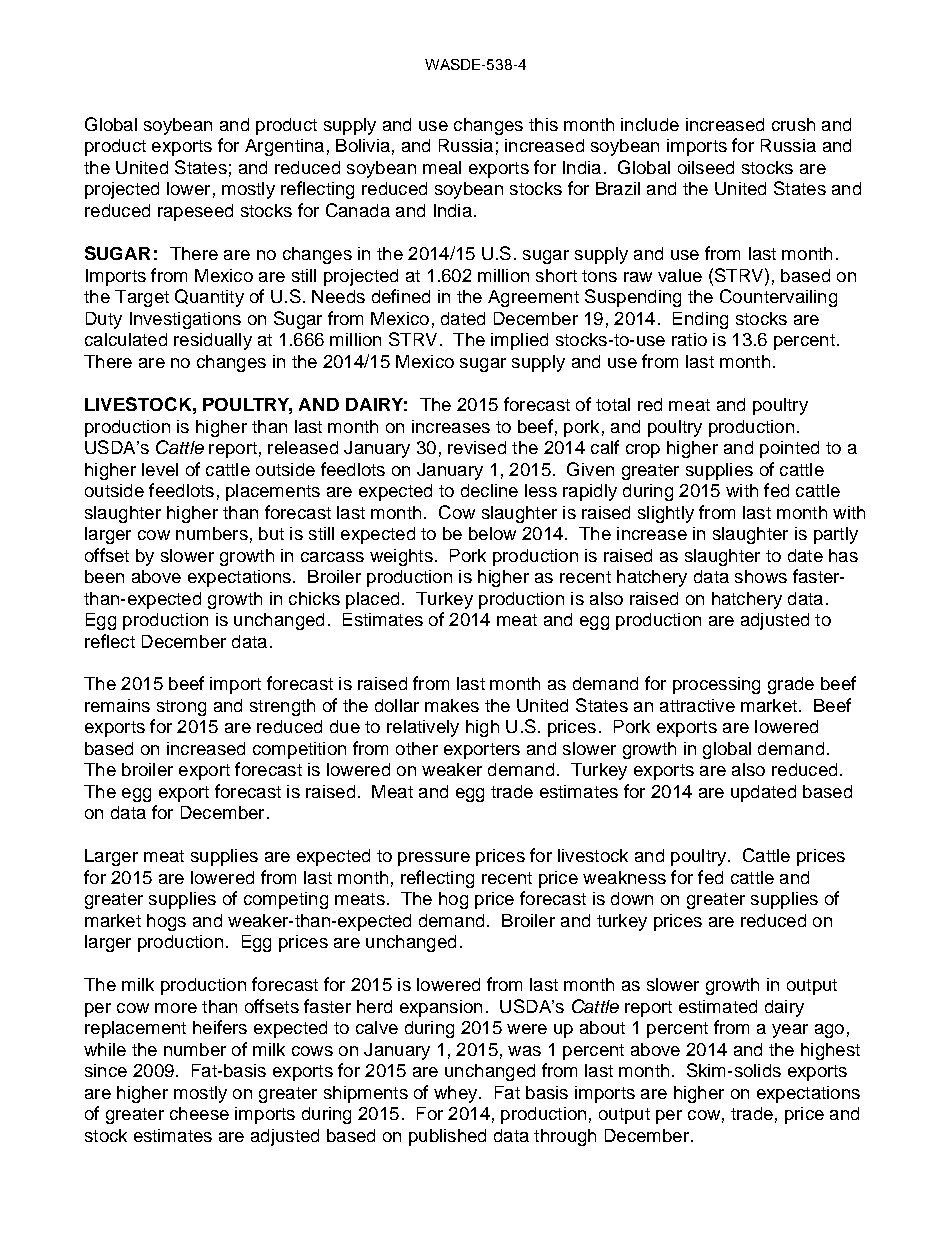 This screenshot has width=952, height=1233. I want to click on since, so click(106, 1070).
